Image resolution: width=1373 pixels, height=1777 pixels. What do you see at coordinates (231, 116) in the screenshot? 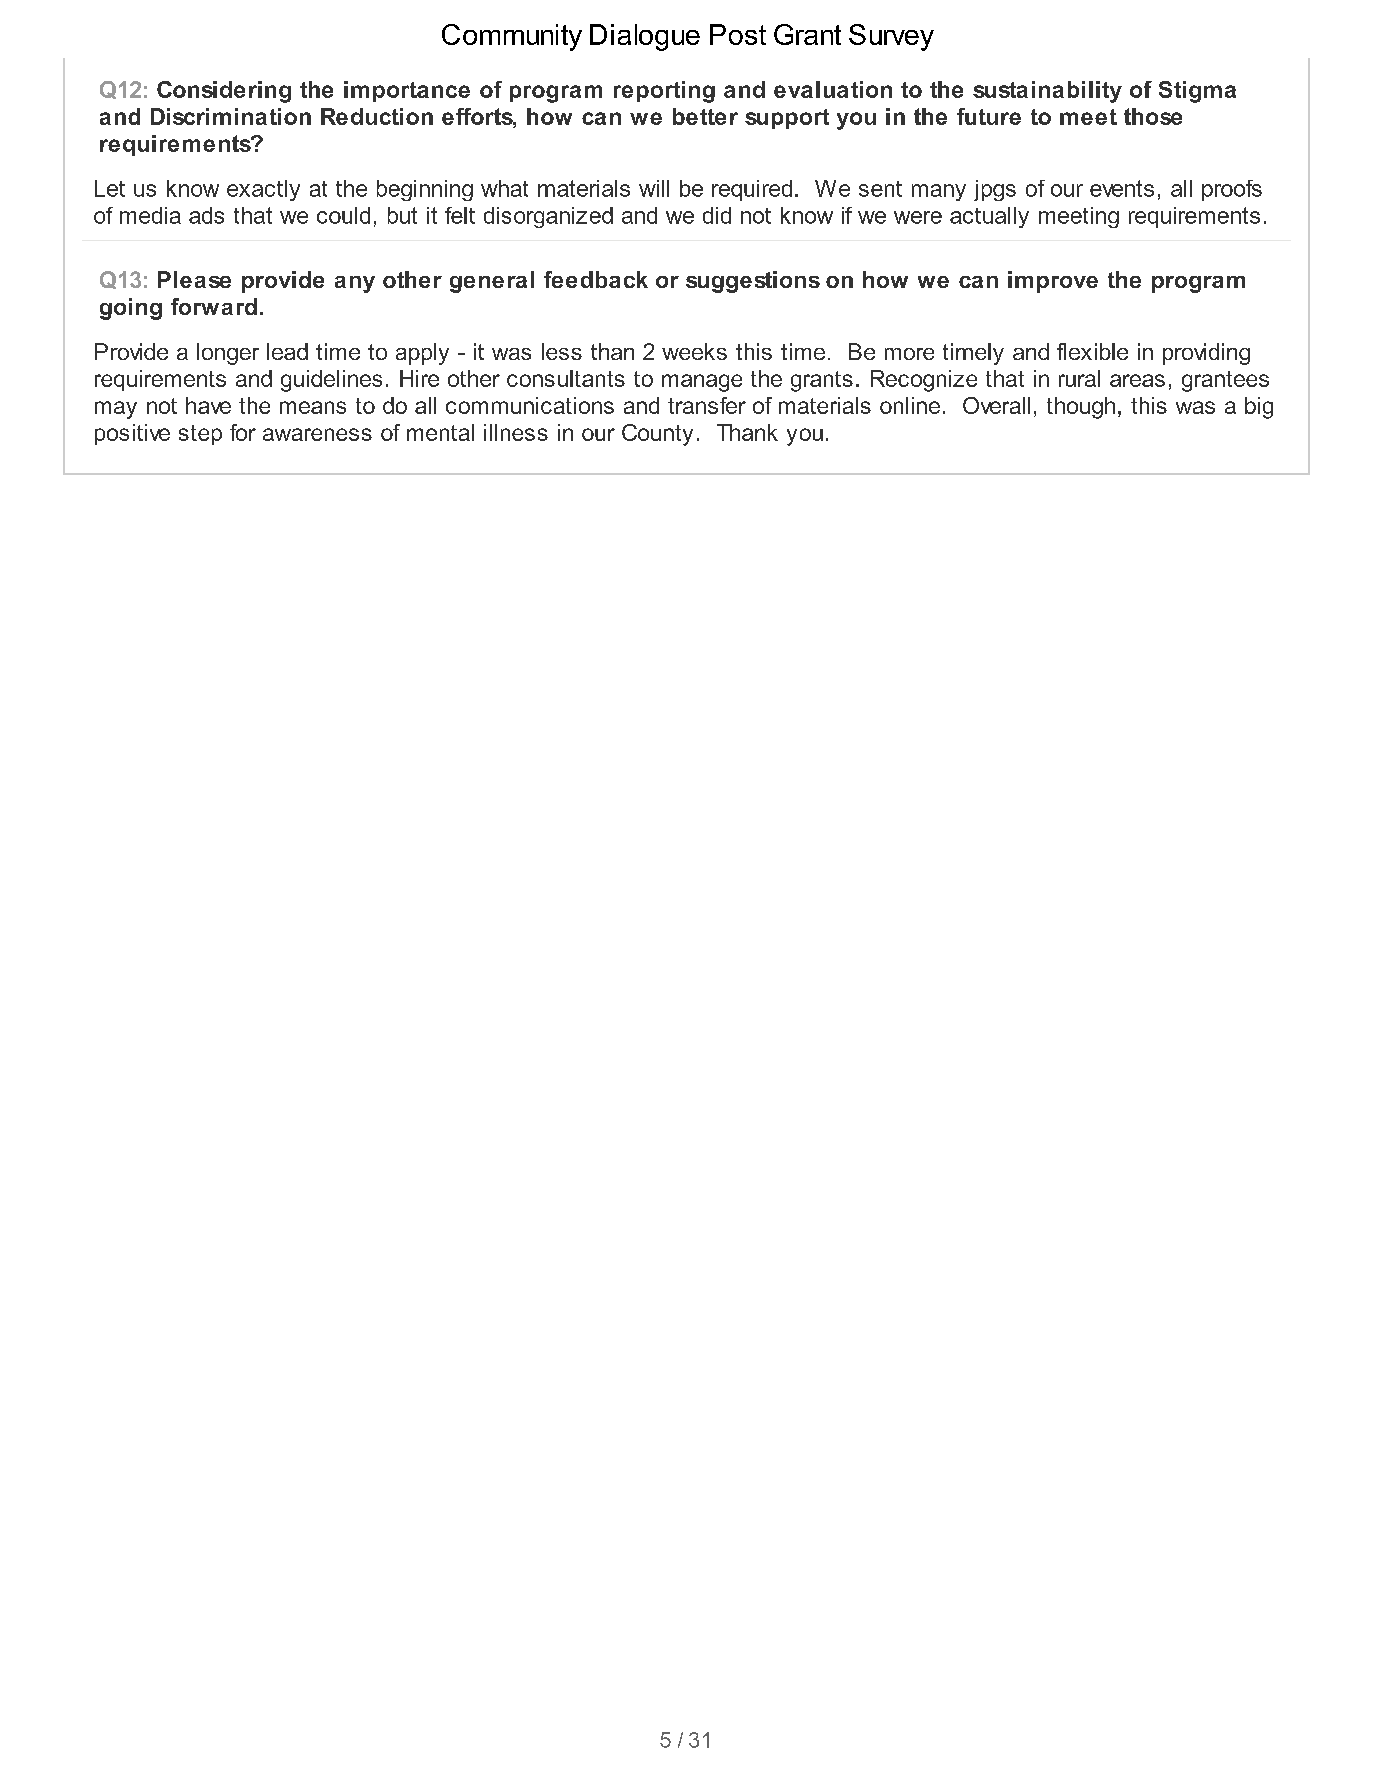
I see `Discrimination` at bounding box center [231, 116].
